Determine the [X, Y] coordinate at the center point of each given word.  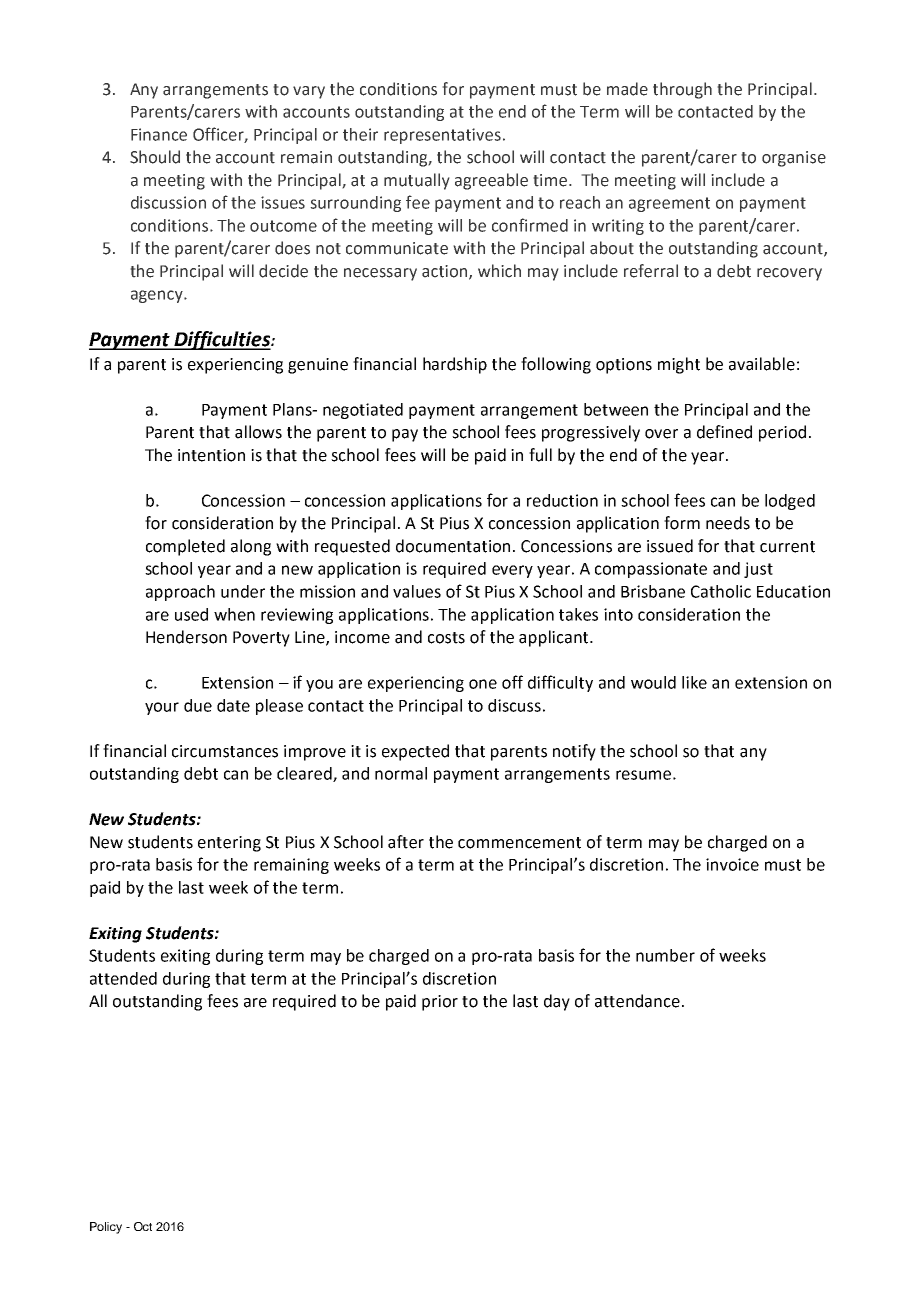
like [694, 682]
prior [440, 1003]
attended [123, 978]
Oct [143, 1226]
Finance [159, 134]
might [679, 365]
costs [446, 638]
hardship [455, 365]
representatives [442, 136]
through [682, 90]
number [665, 955]
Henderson [186, 637]
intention [211, 455]
